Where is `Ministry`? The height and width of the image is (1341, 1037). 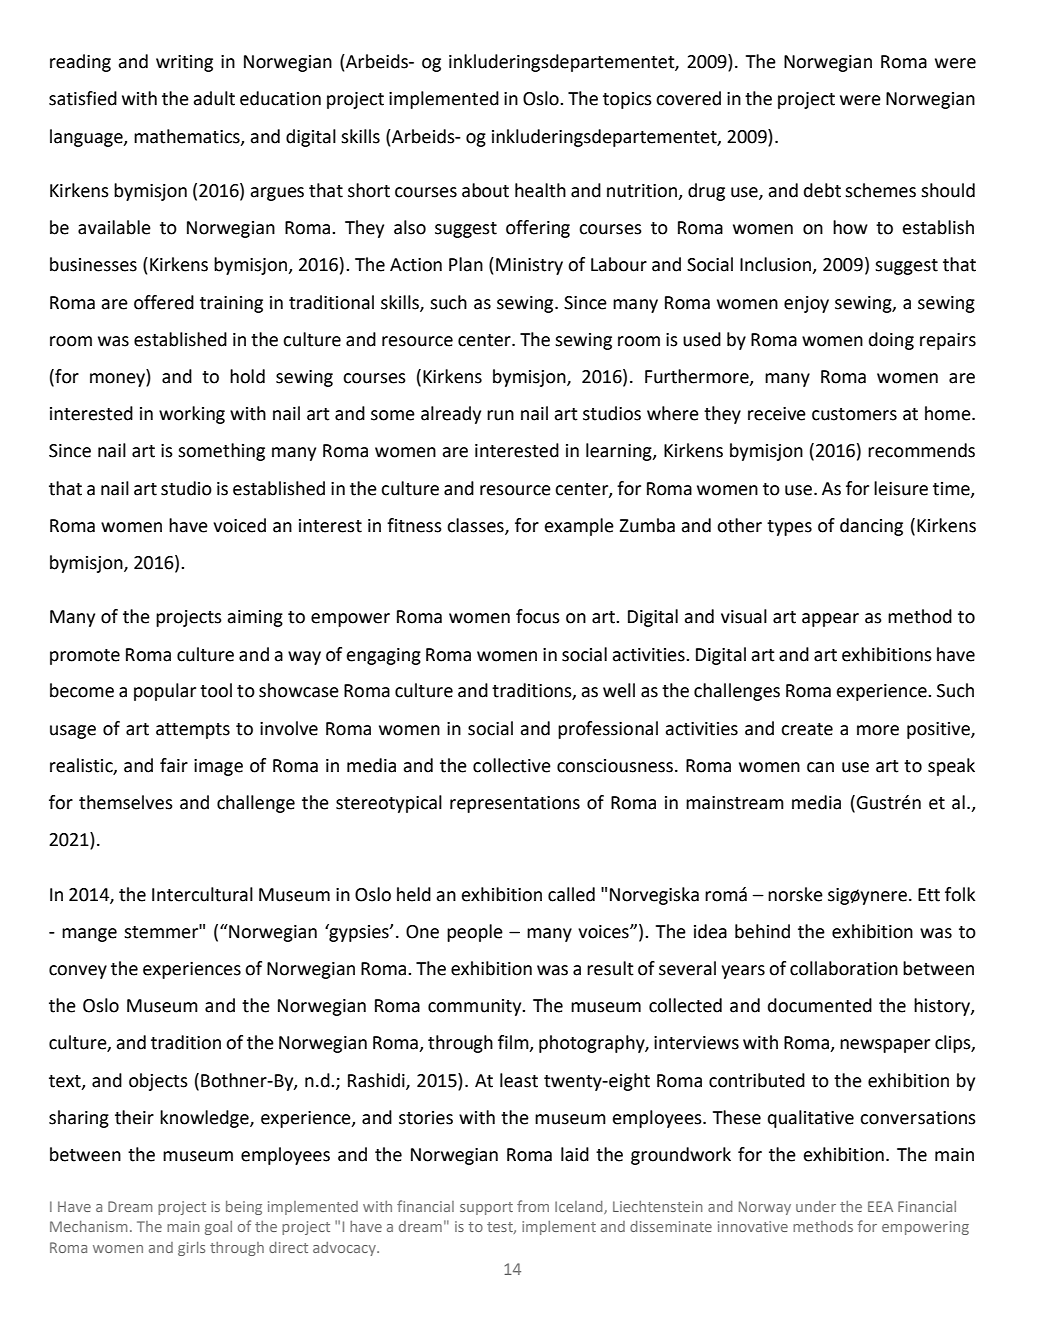
Ministry is located at coordinates (529, 266).
